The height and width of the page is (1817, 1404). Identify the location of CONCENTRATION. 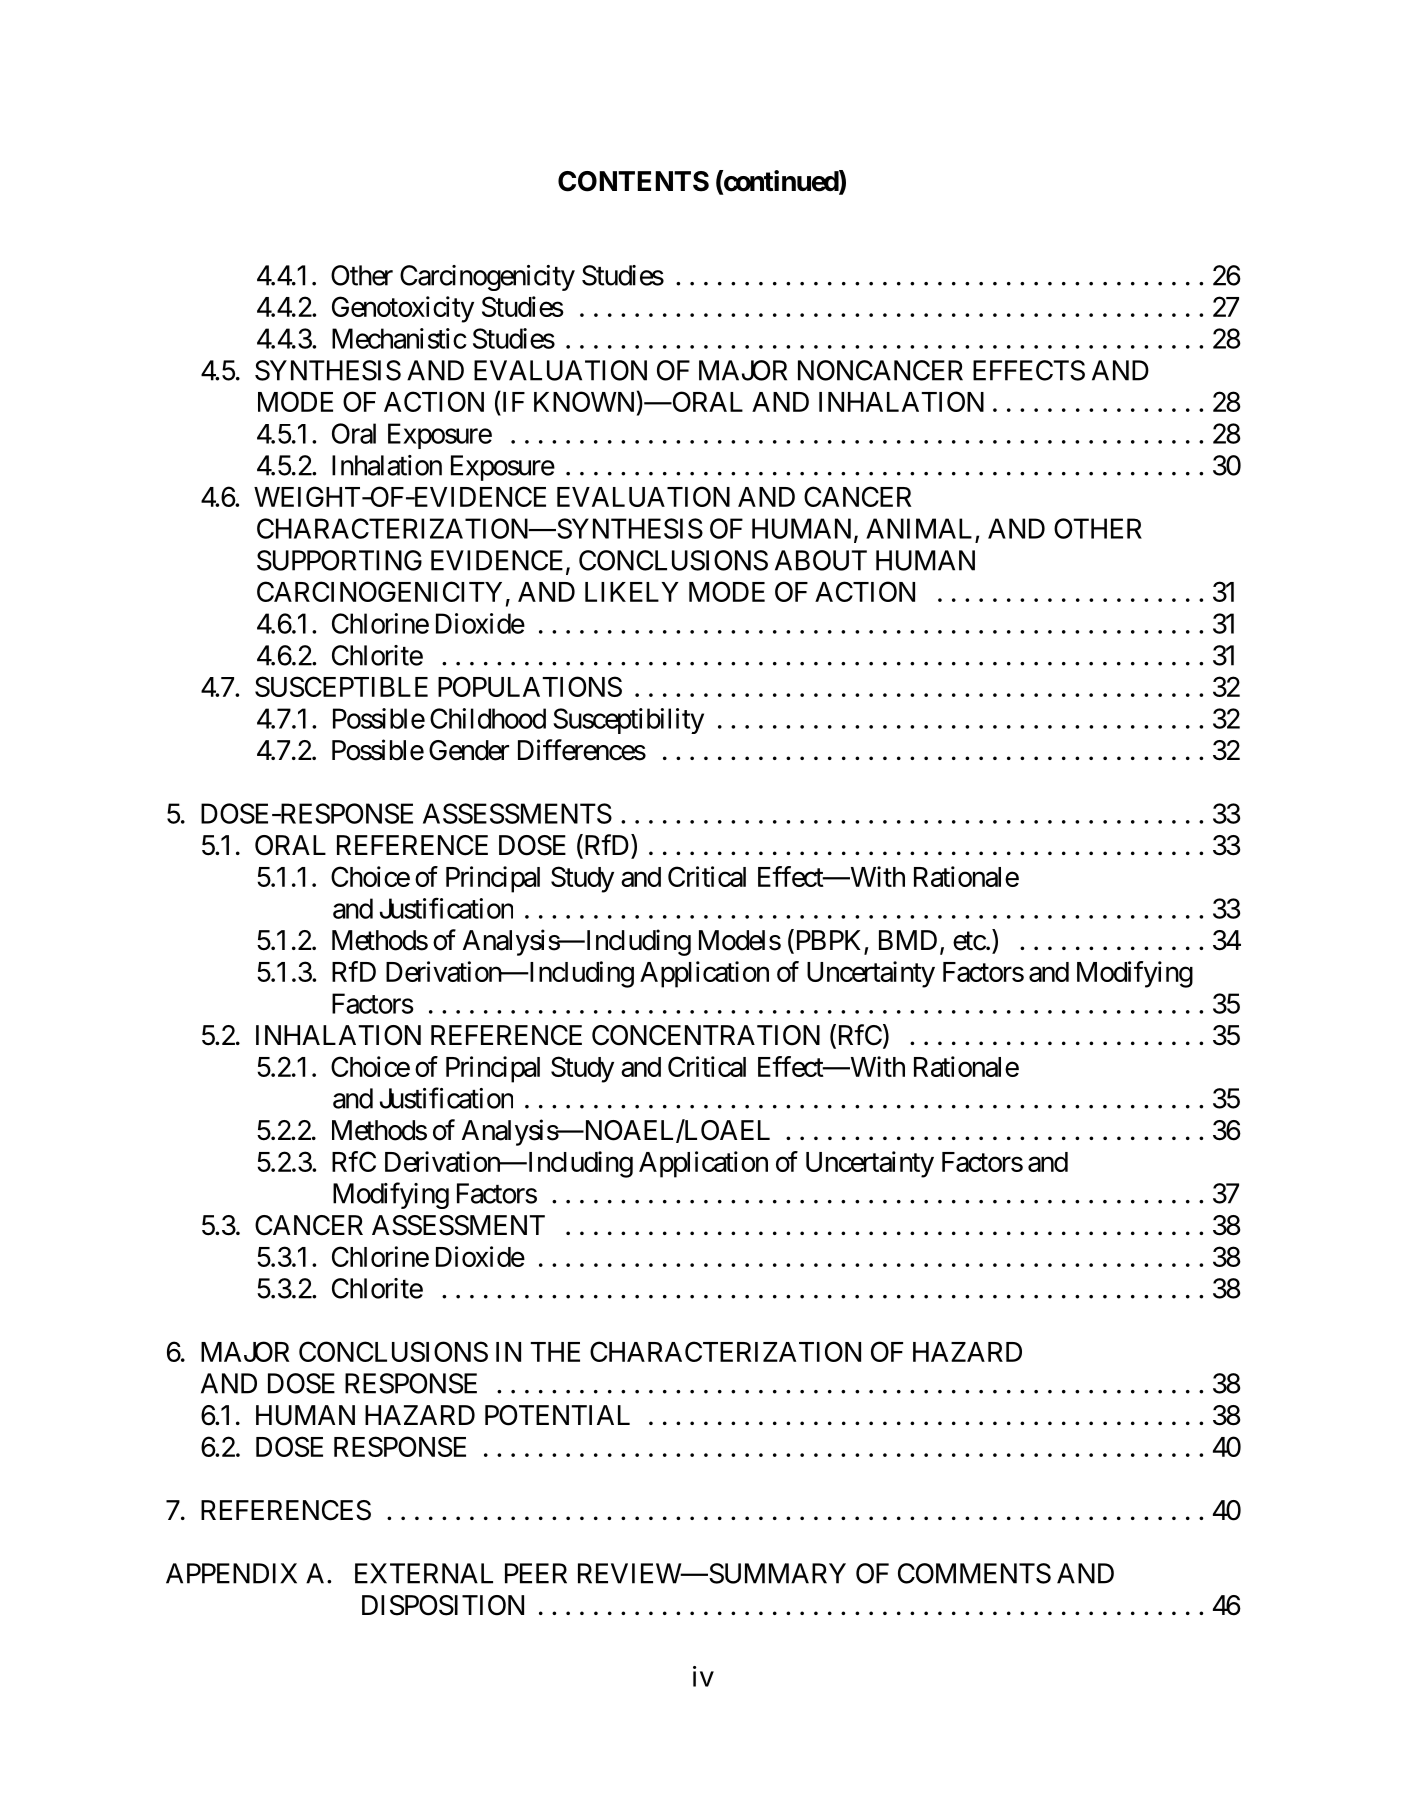
(706, 1035).
